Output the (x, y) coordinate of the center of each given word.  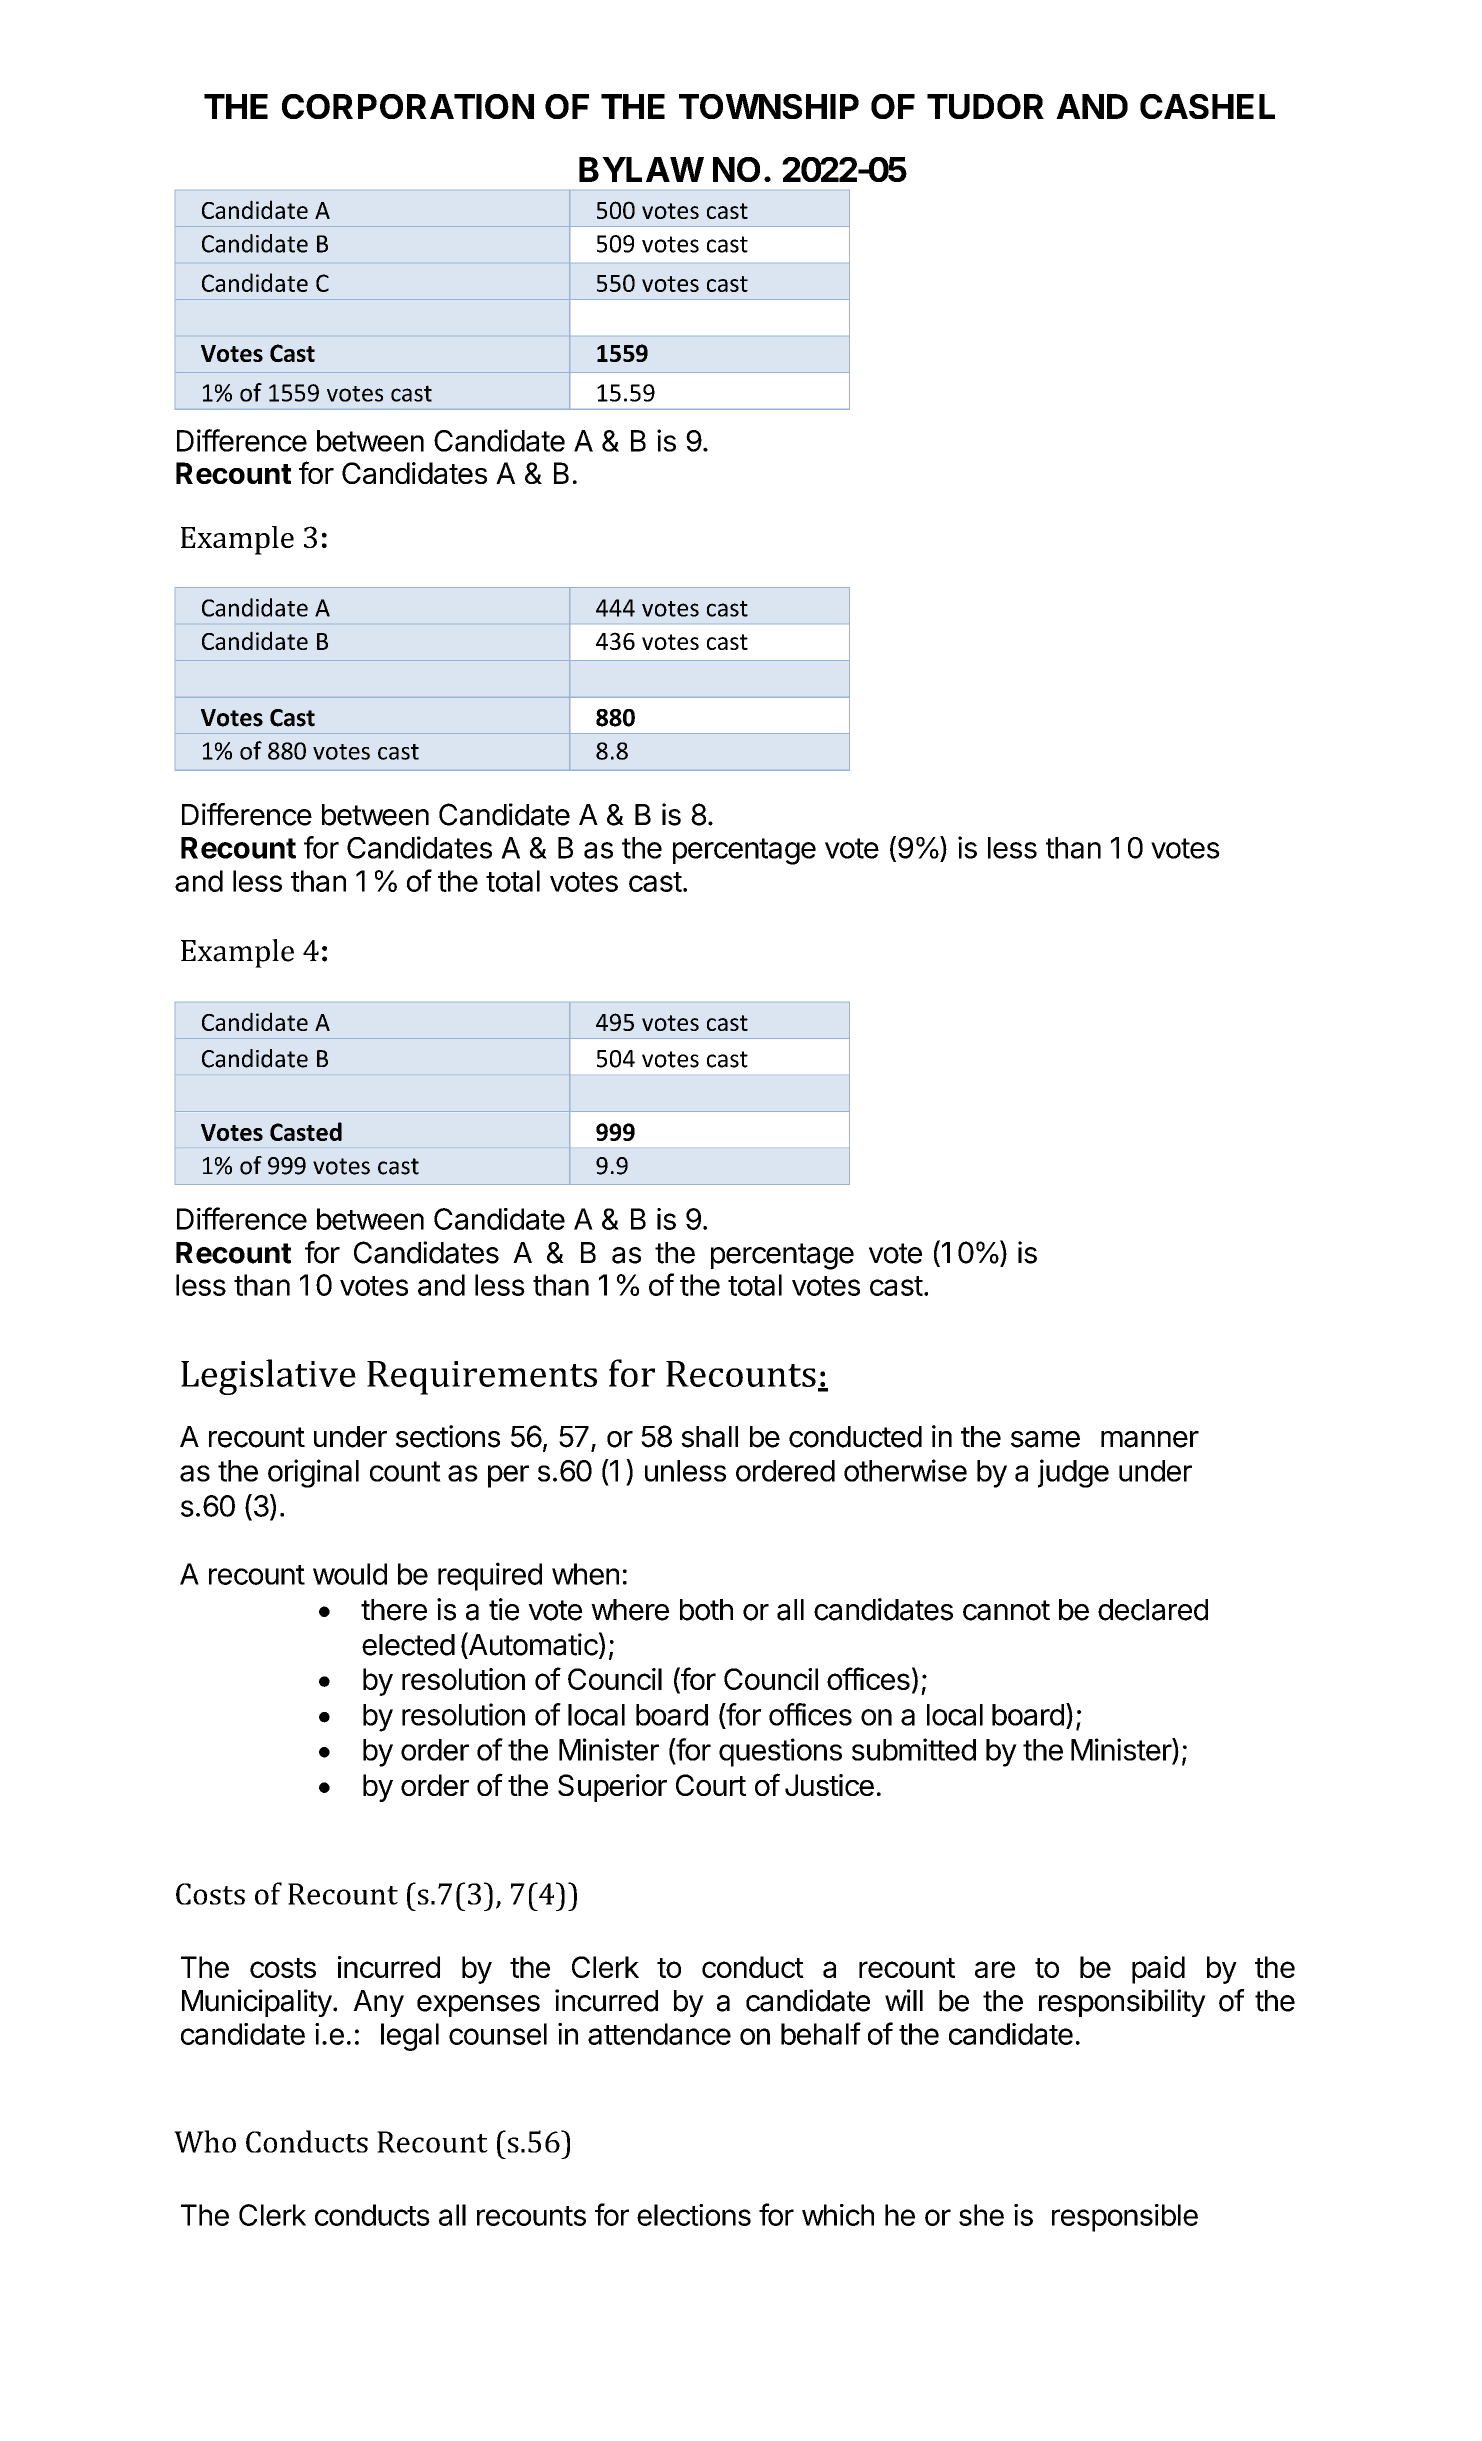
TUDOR (985, 106)
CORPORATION (408, 106)
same (1045, 1439)
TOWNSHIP (769, 106)
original (313, 1473)
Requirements (482, 1378)
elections (694, 2215)
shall (709, 1437)
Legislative (268, 1377)
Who (205, 2141)
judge (1073, 1473)
